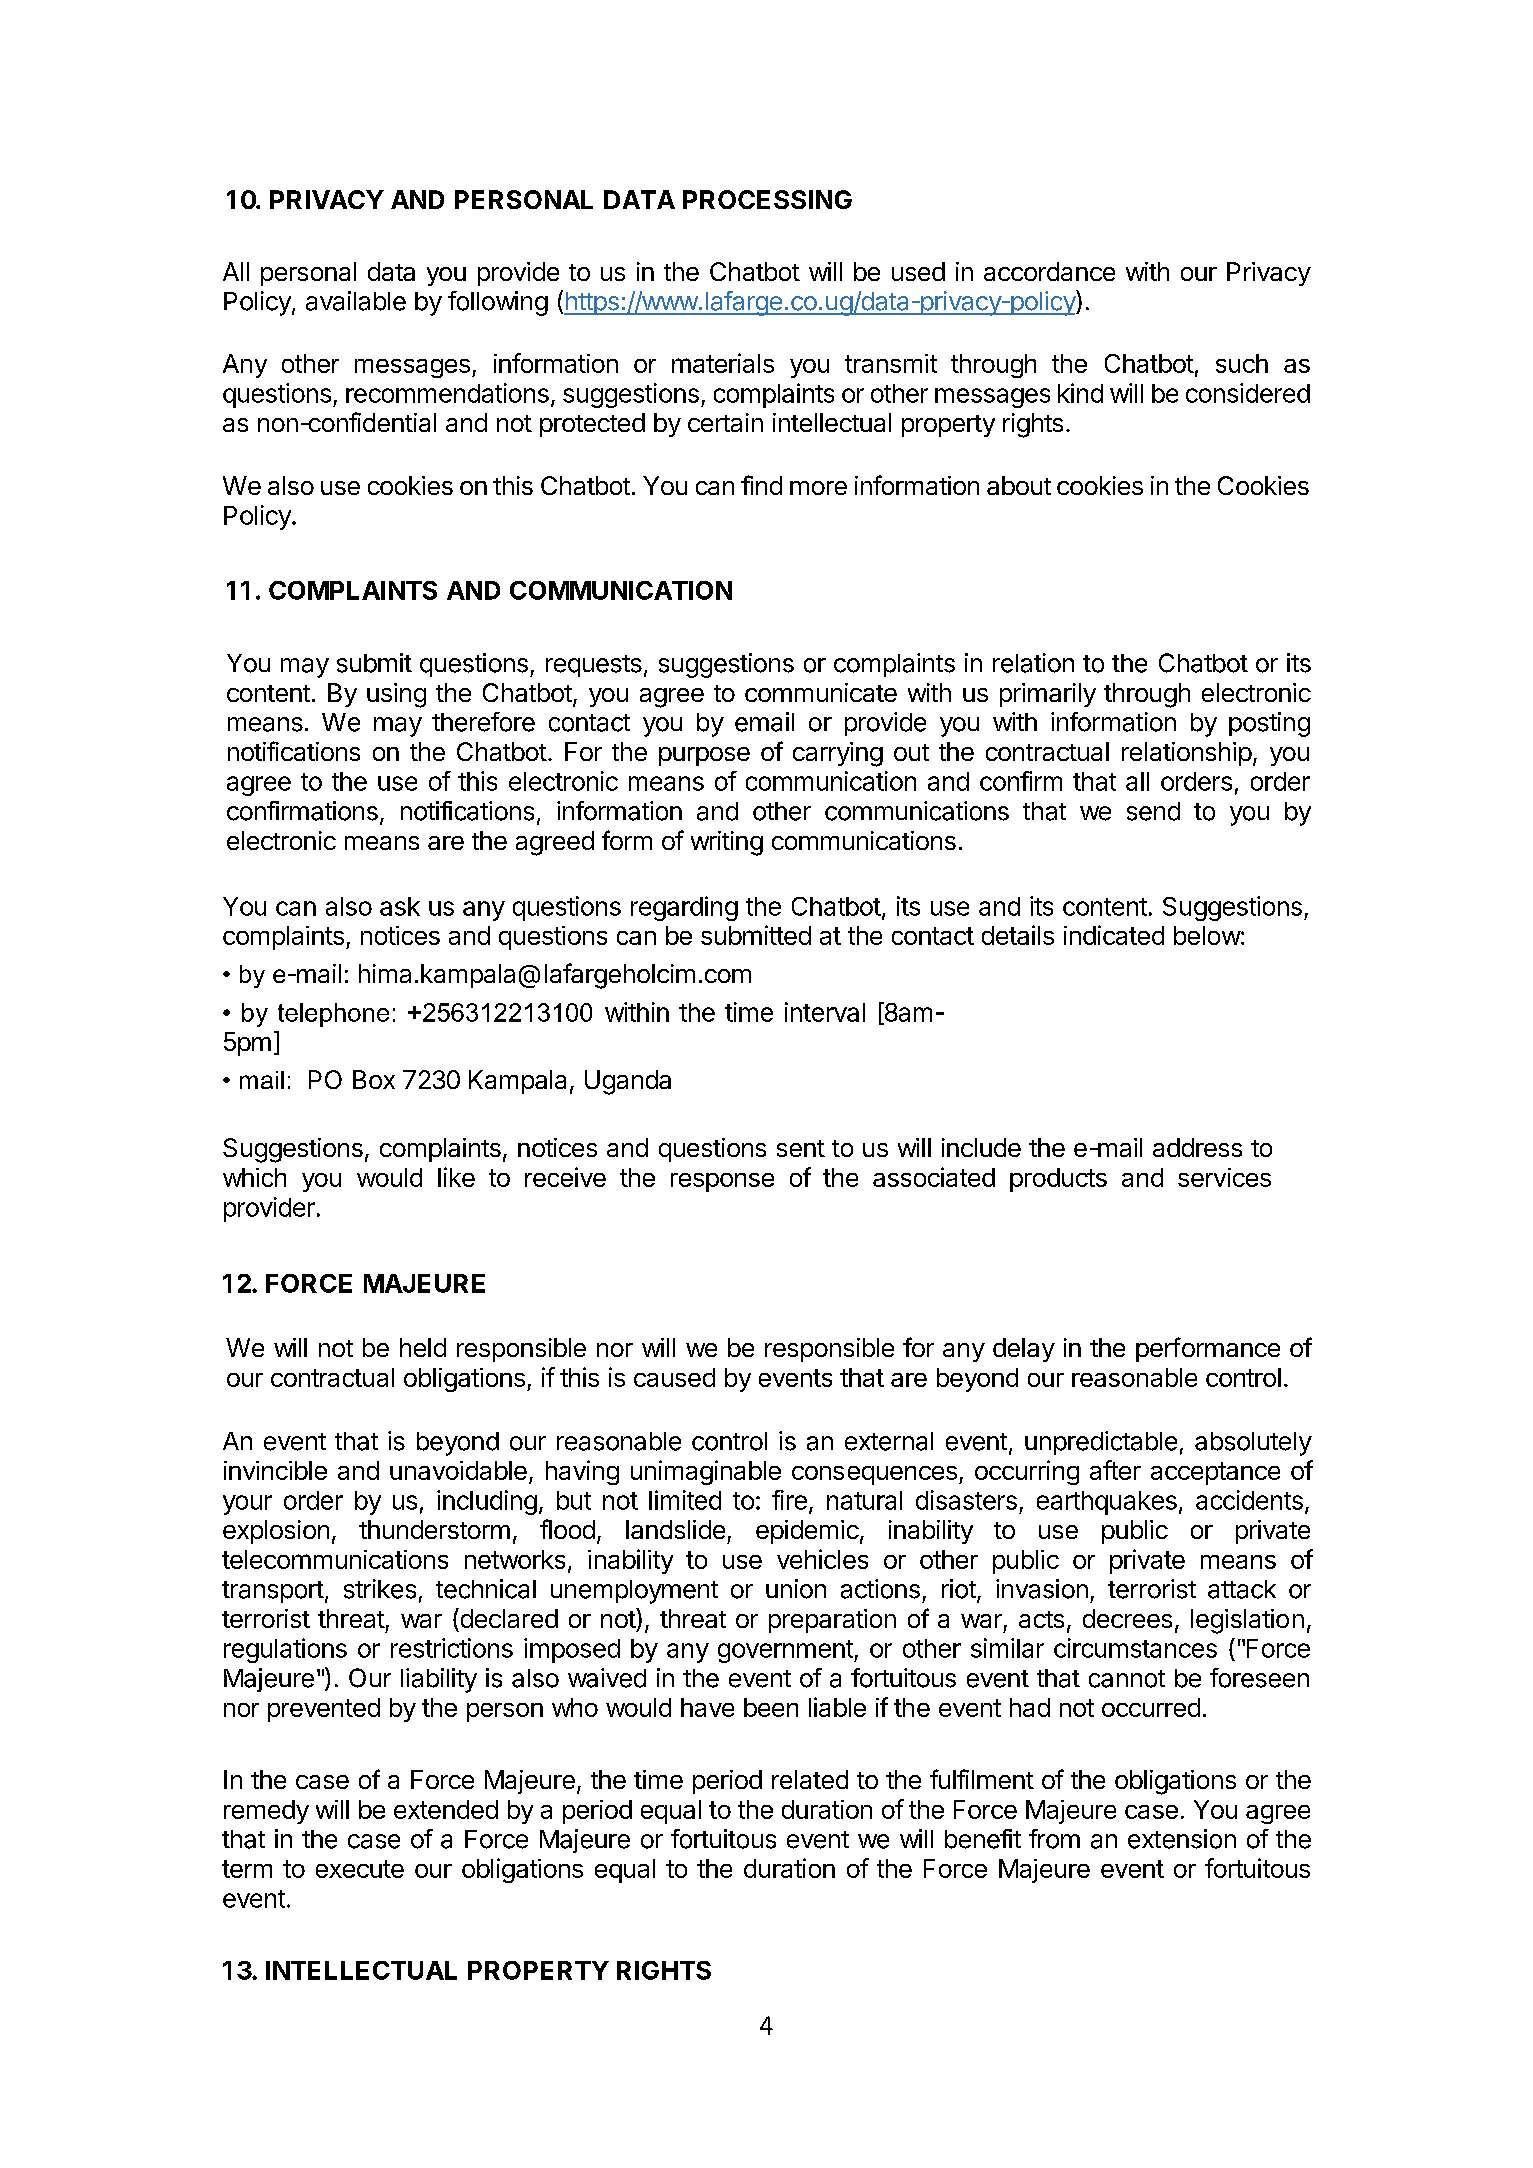 This screenshot has width=1533, height=2168. Describe the element at coordinates (767, 199) in the screenshot. I see `PROCESSING` at that location.
